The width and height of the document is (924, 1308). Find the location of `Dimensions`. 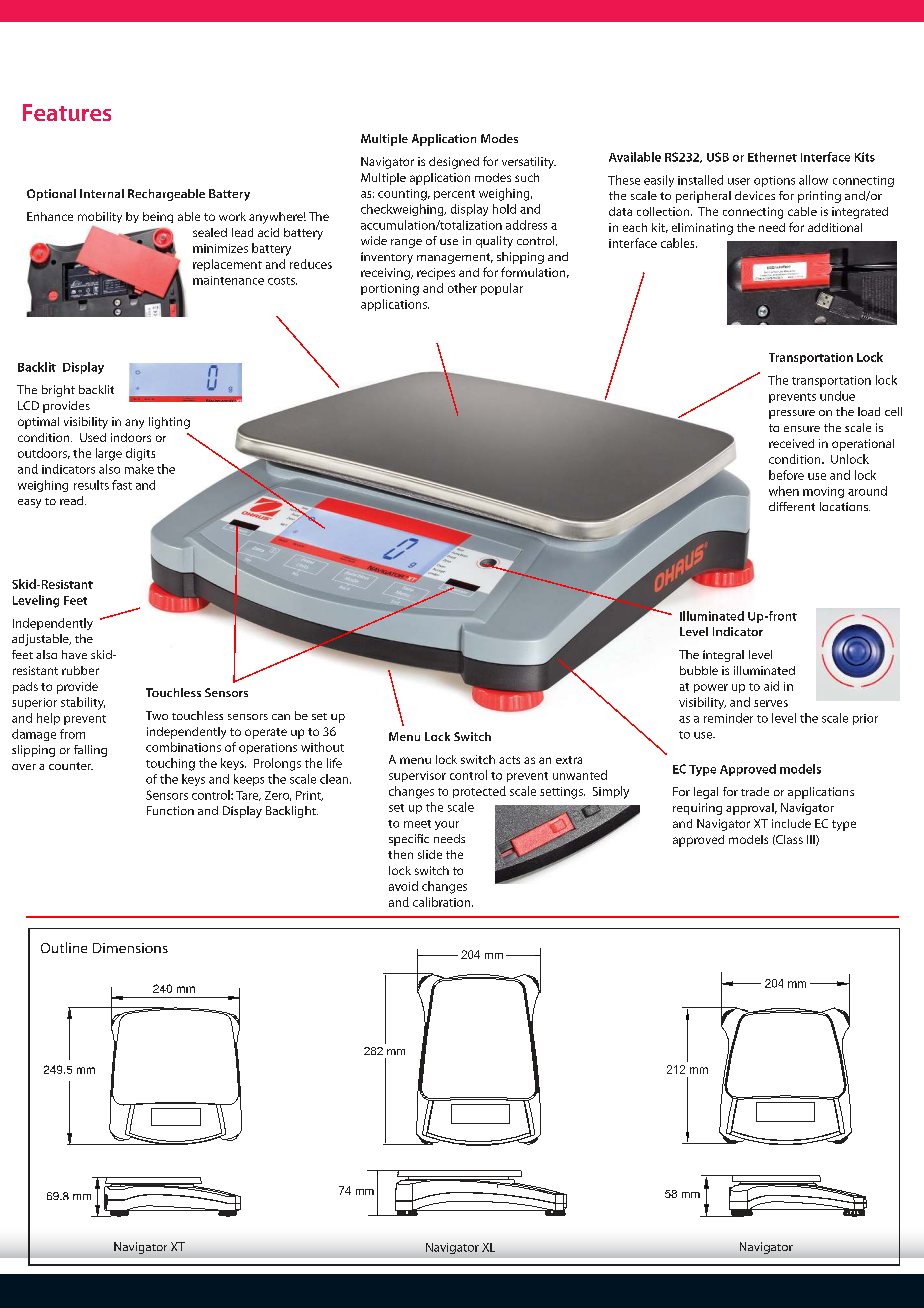

Dimensions is located at coordinates (130, 948).
